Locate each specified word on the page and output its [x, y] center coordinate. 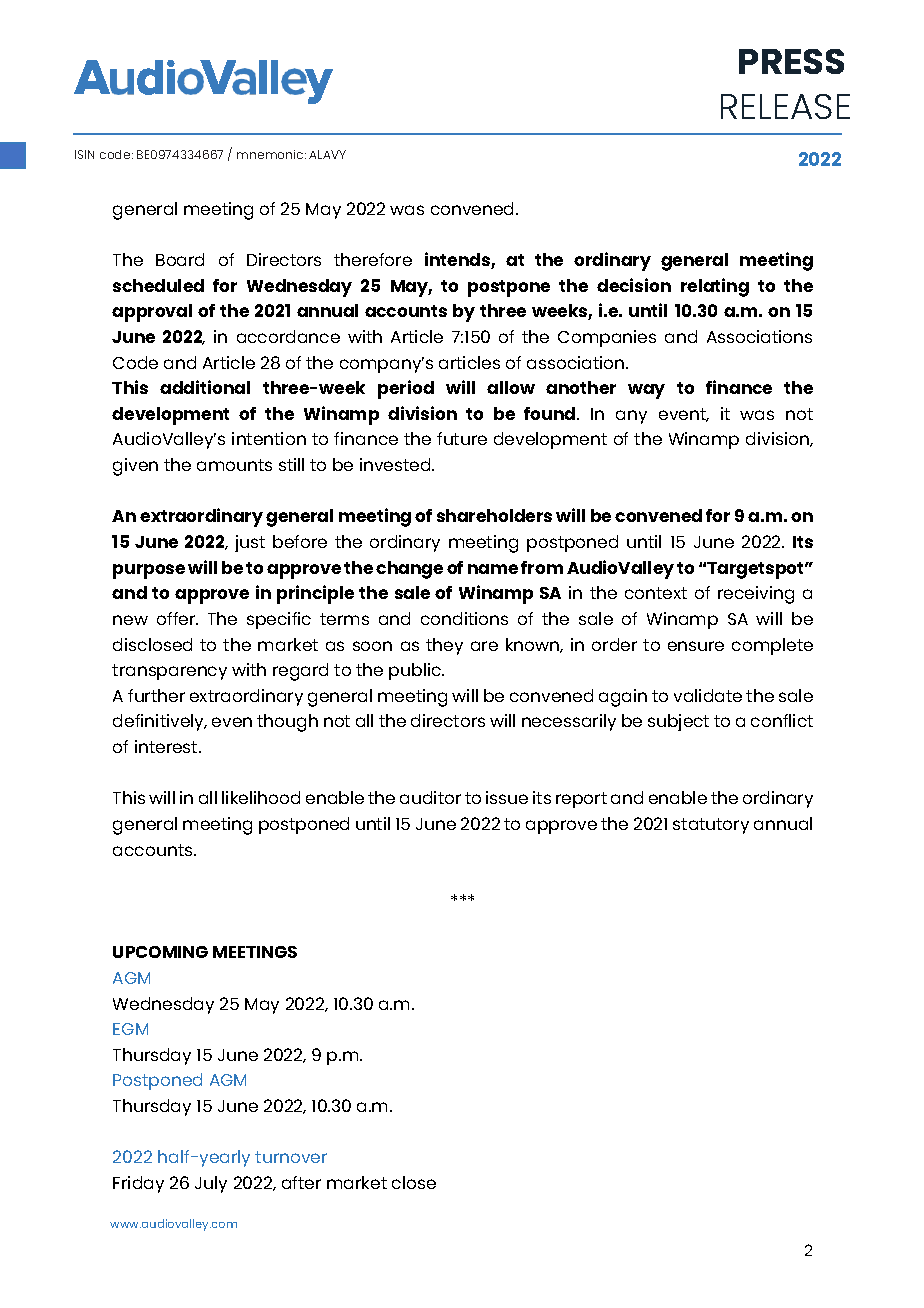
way [646, 391]
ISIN [84, 154]
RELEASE [785, 106]
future [462, 438]
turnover [291, 1157]
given [135, 467]
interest [167, 746]
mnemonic [271, 154]
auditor [430, 797]
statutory [711, 826]
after [301, 1182]
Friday [138, 1184]
